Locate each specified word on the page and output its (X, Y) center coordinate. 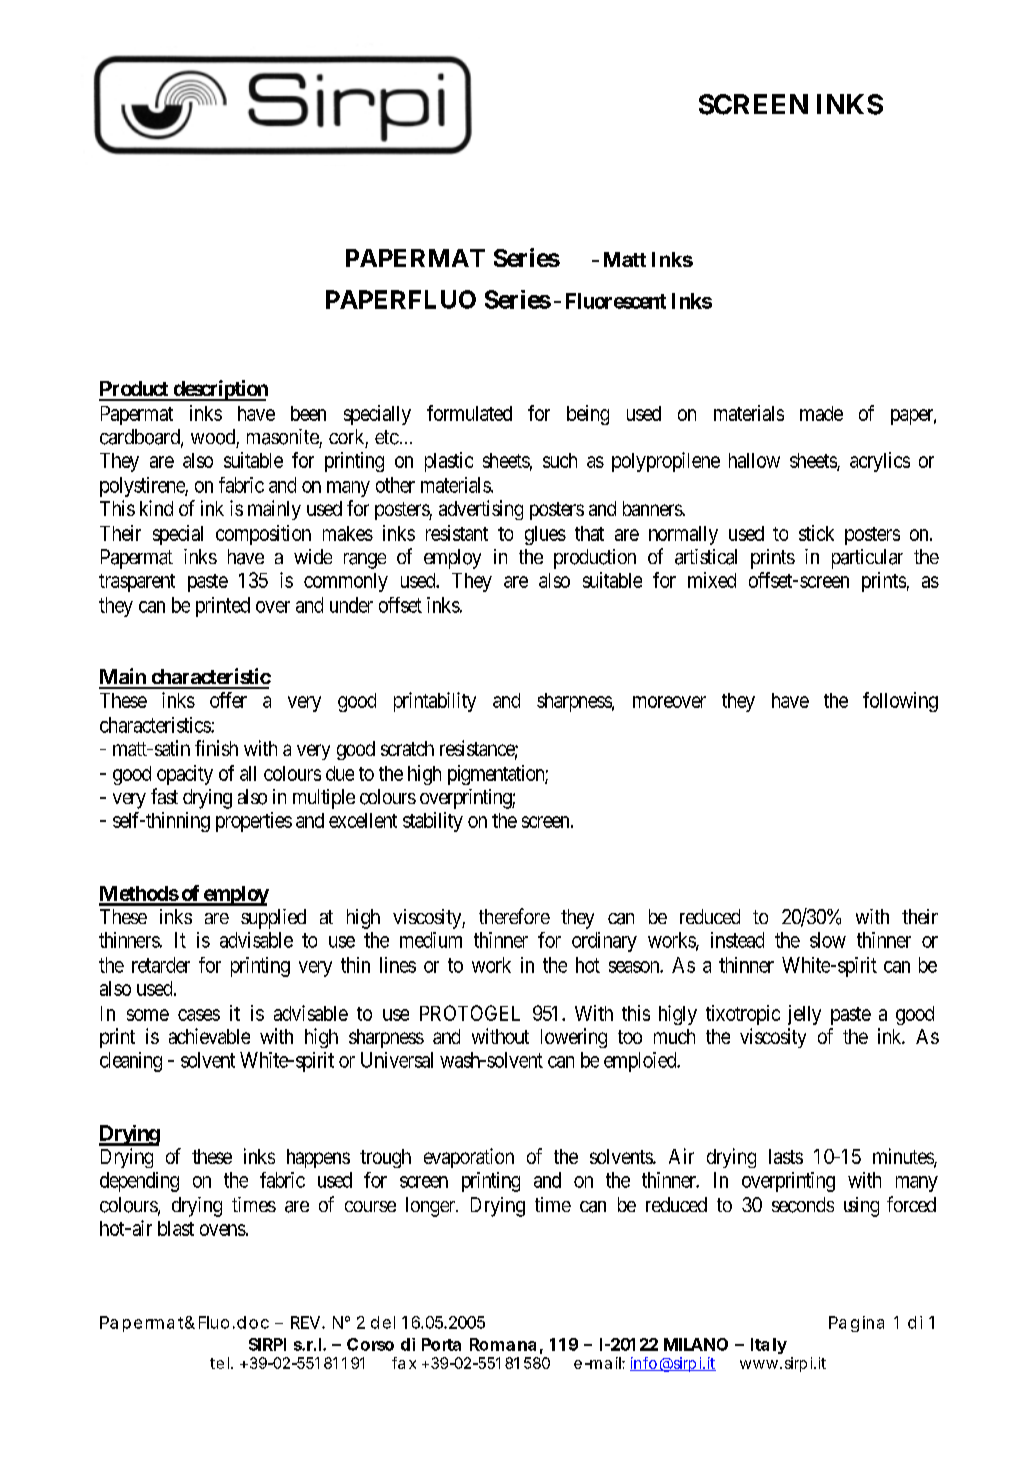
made (821, 413)
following (900, 702)
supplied (273, 919)
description (219, 390)
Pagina (856, 1324)
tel (219, 1363)
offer (228, 700)
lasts (786, 1156)
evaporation (469, 1158)
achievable (209, 1036)
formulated (469, 413)
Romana (503, 1344)
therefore (514, 916)
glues (545, 535)
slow (828, 940)
